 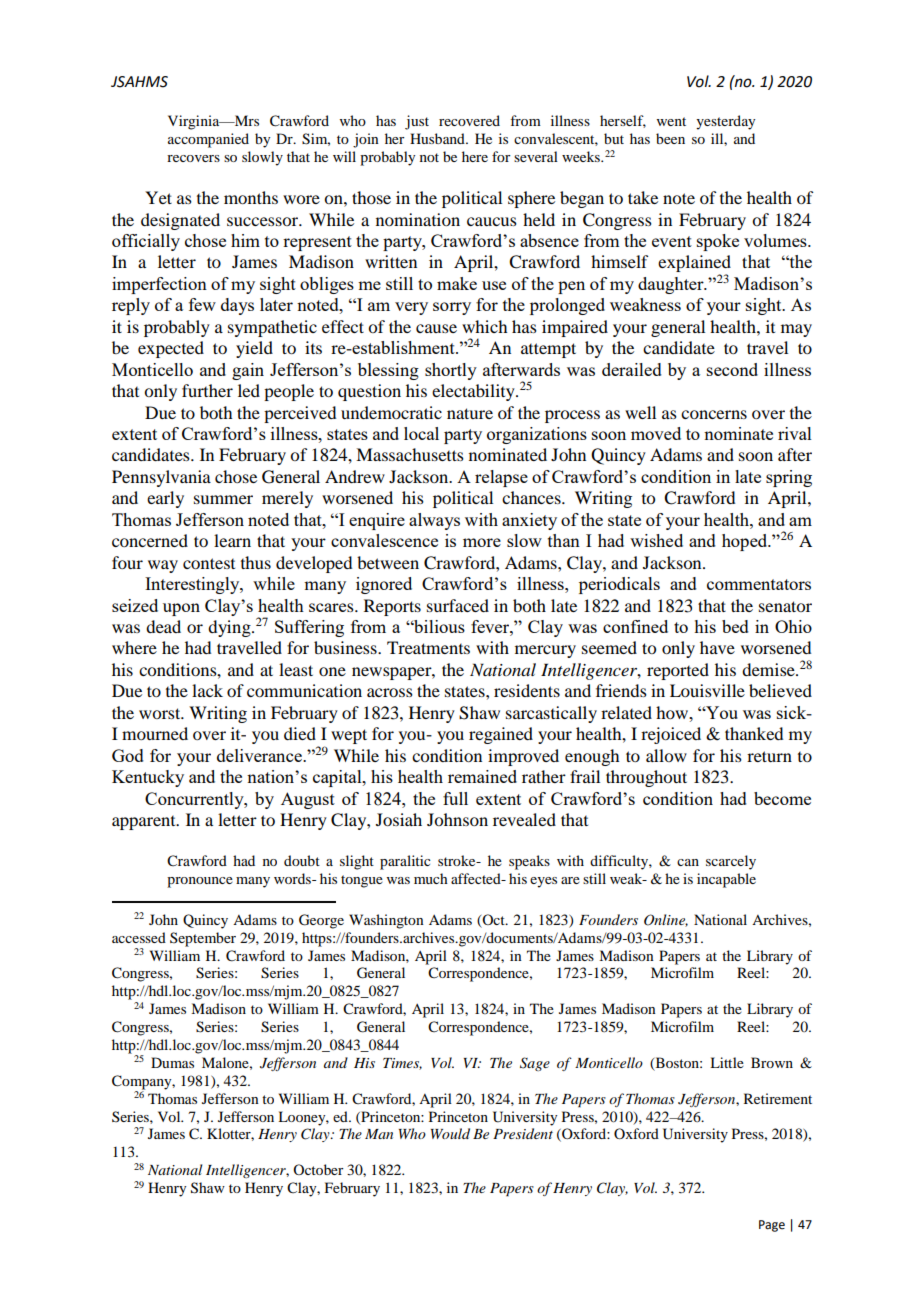 What do you see at coordinates (438, 138) in the image?
I see `Husband` at bounding box center [438, 138].
